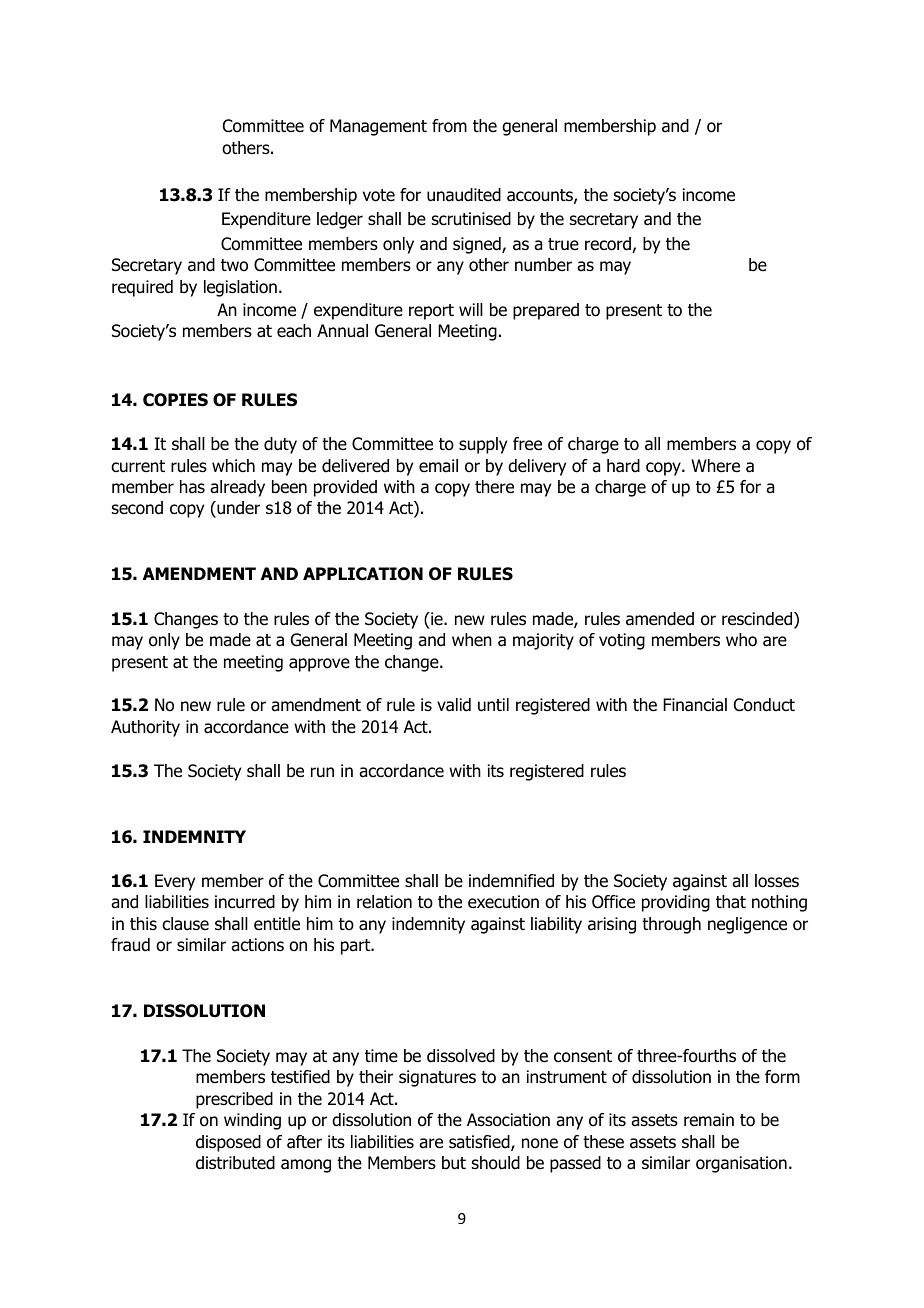 The height and width of the image is (1308, 924). What do you see at coordinates (472, 640) in the image?
I see `when` at bounding box center [472, 640].
